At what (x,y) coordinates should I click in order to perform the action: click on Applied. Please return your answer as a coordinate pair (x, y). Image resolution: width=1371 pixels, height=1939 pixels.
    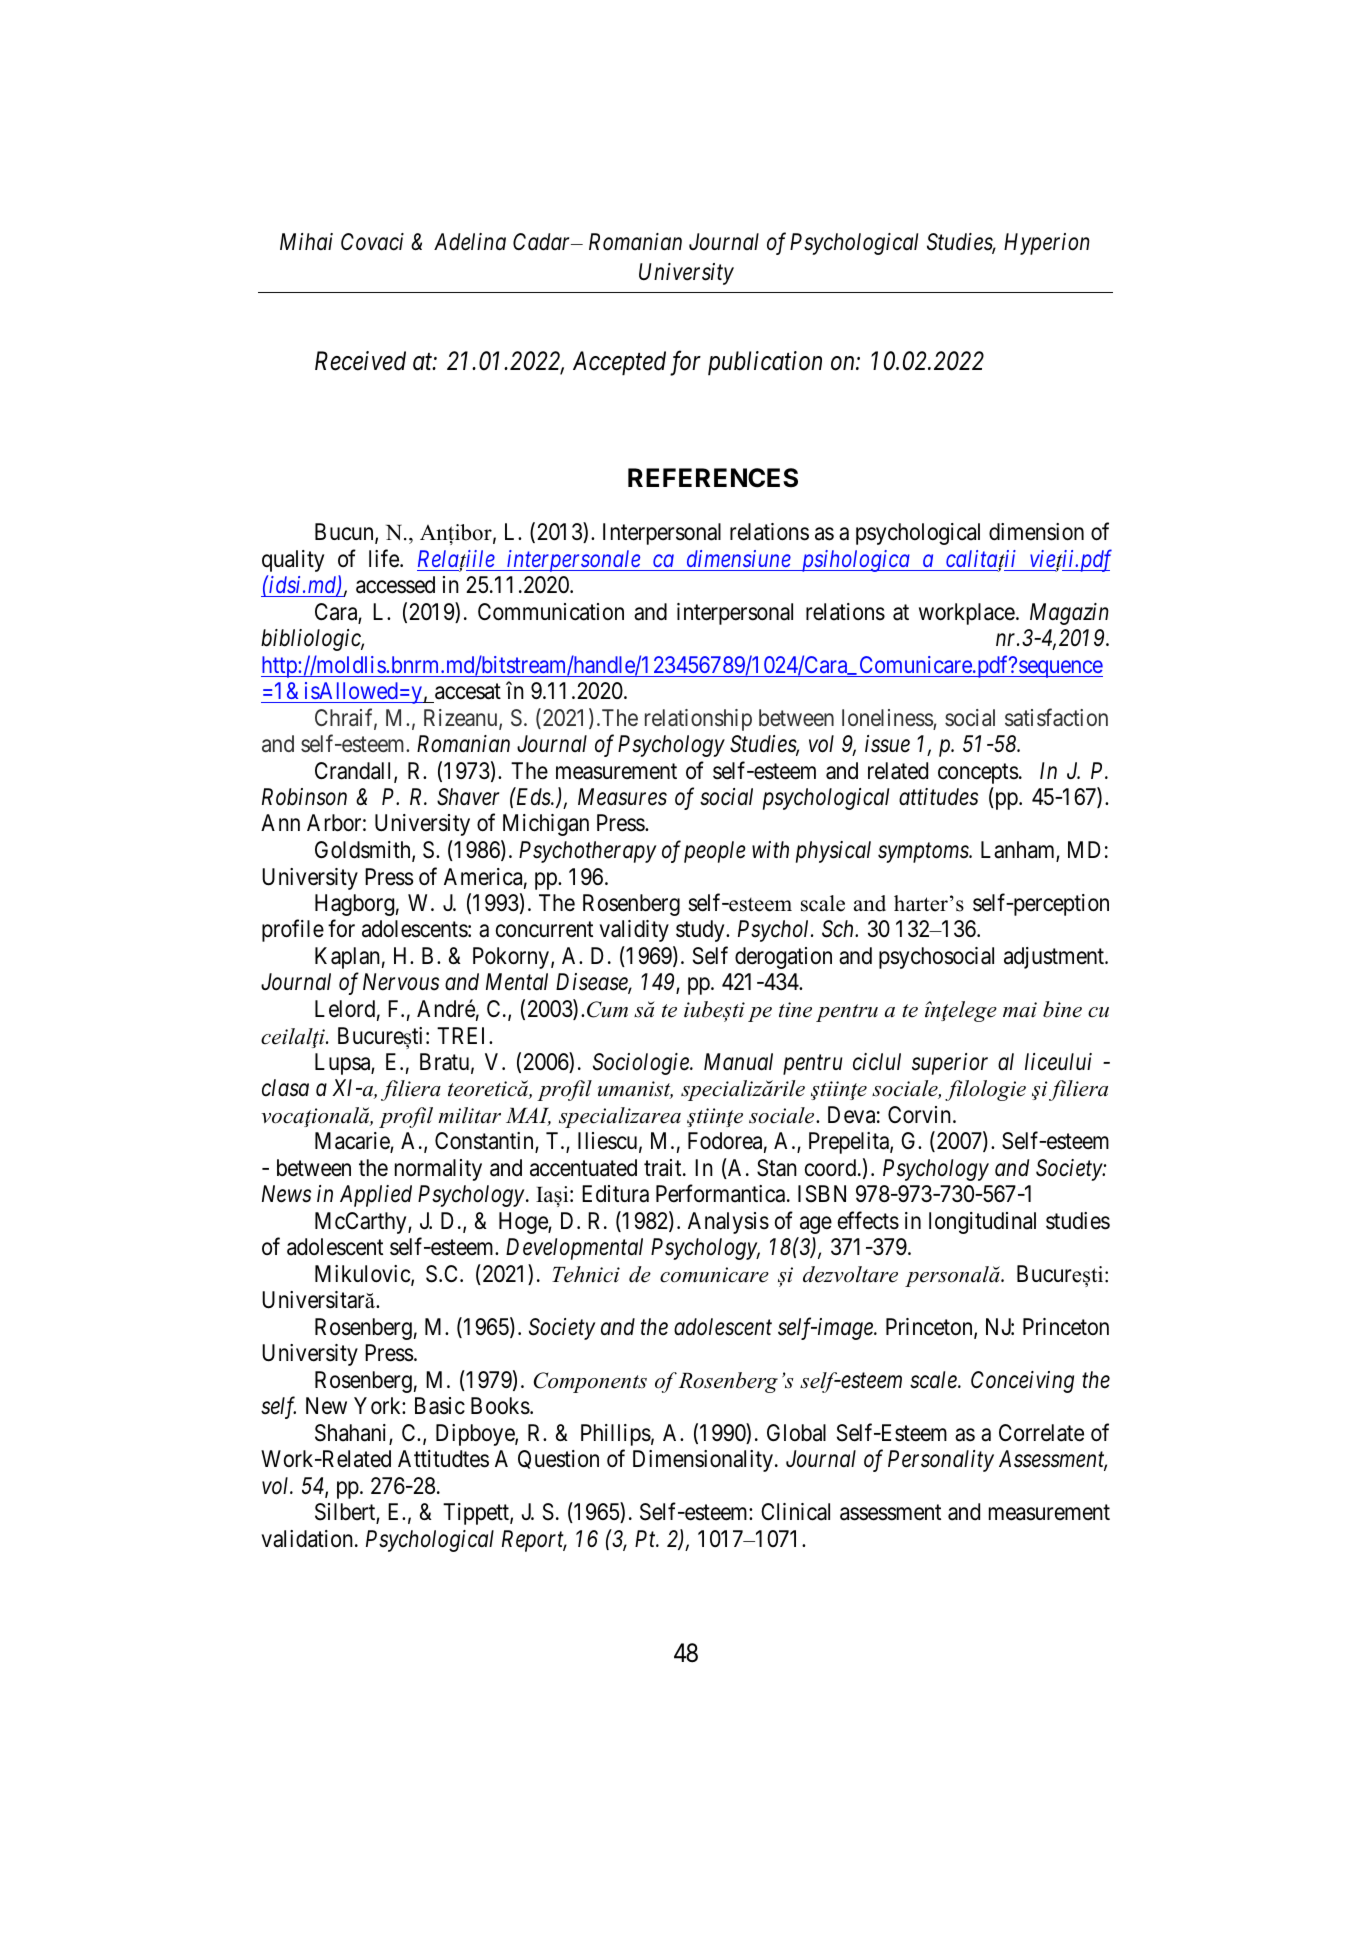
    Looking at the image, I should click on (376, 1196).
